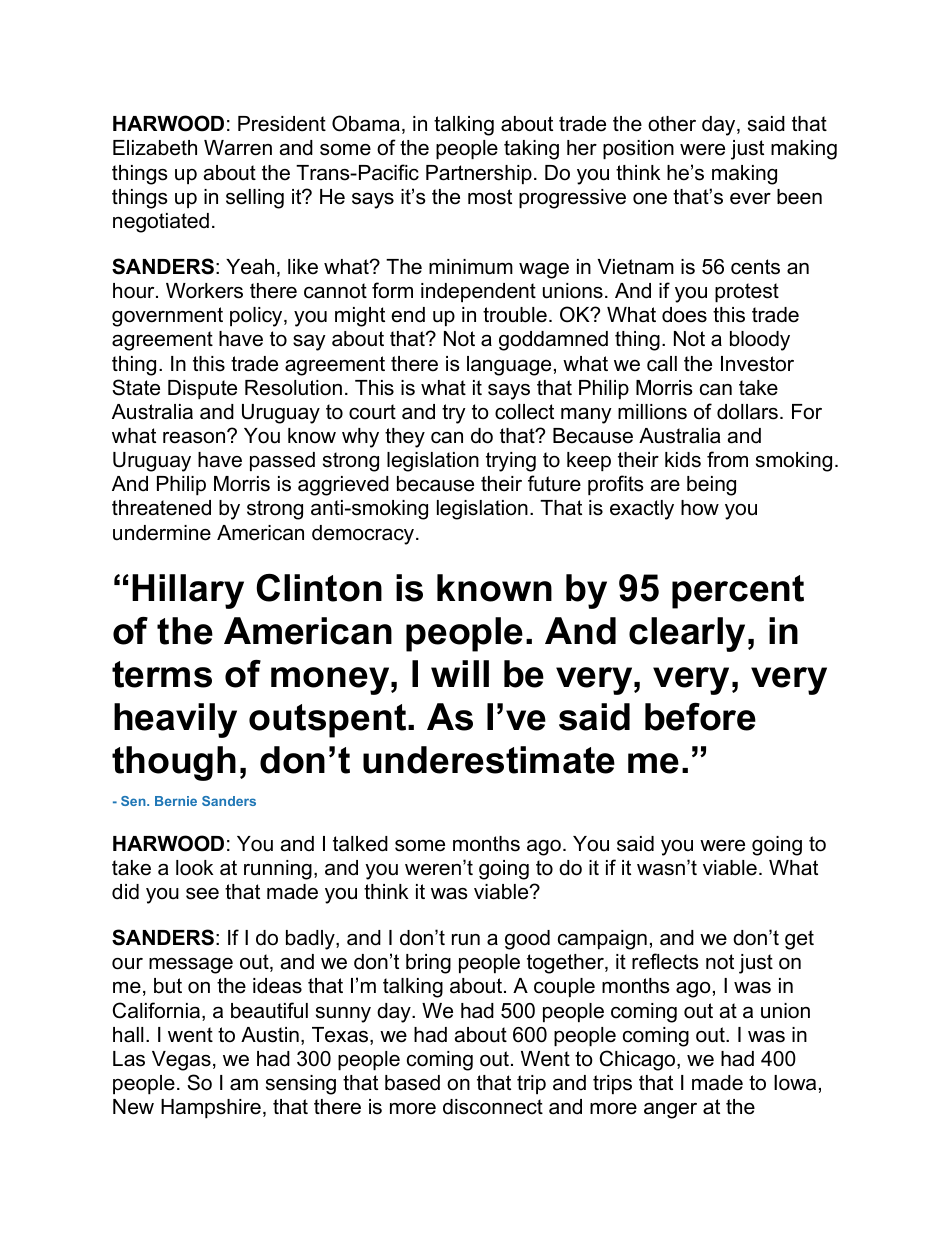 The width and height of the image is (952, 1233). I want to click on Partnership, so click(479, 174).
